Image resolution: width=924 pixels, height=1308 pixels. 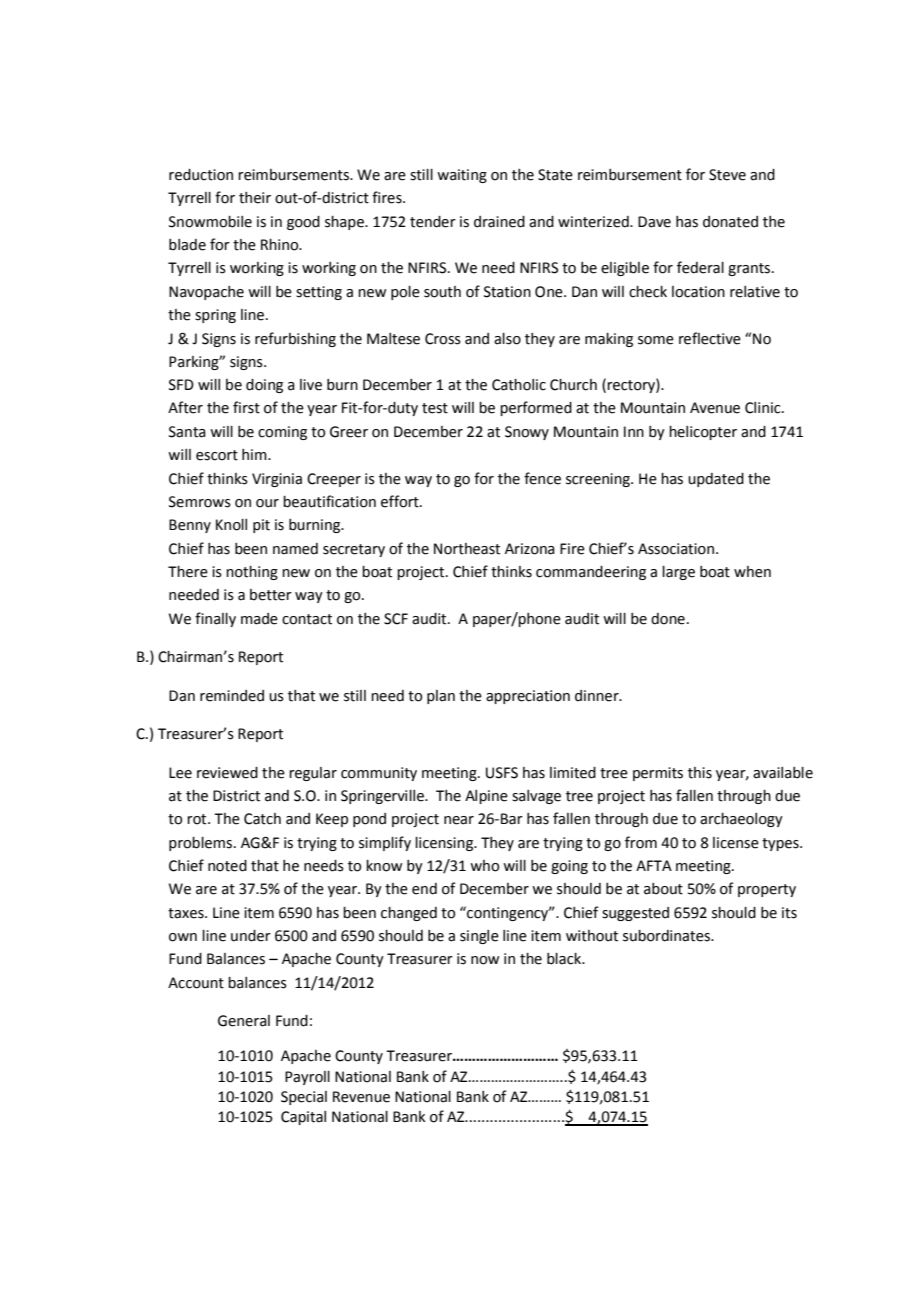 I want to click on Special, so click(x=304, y=1098).
